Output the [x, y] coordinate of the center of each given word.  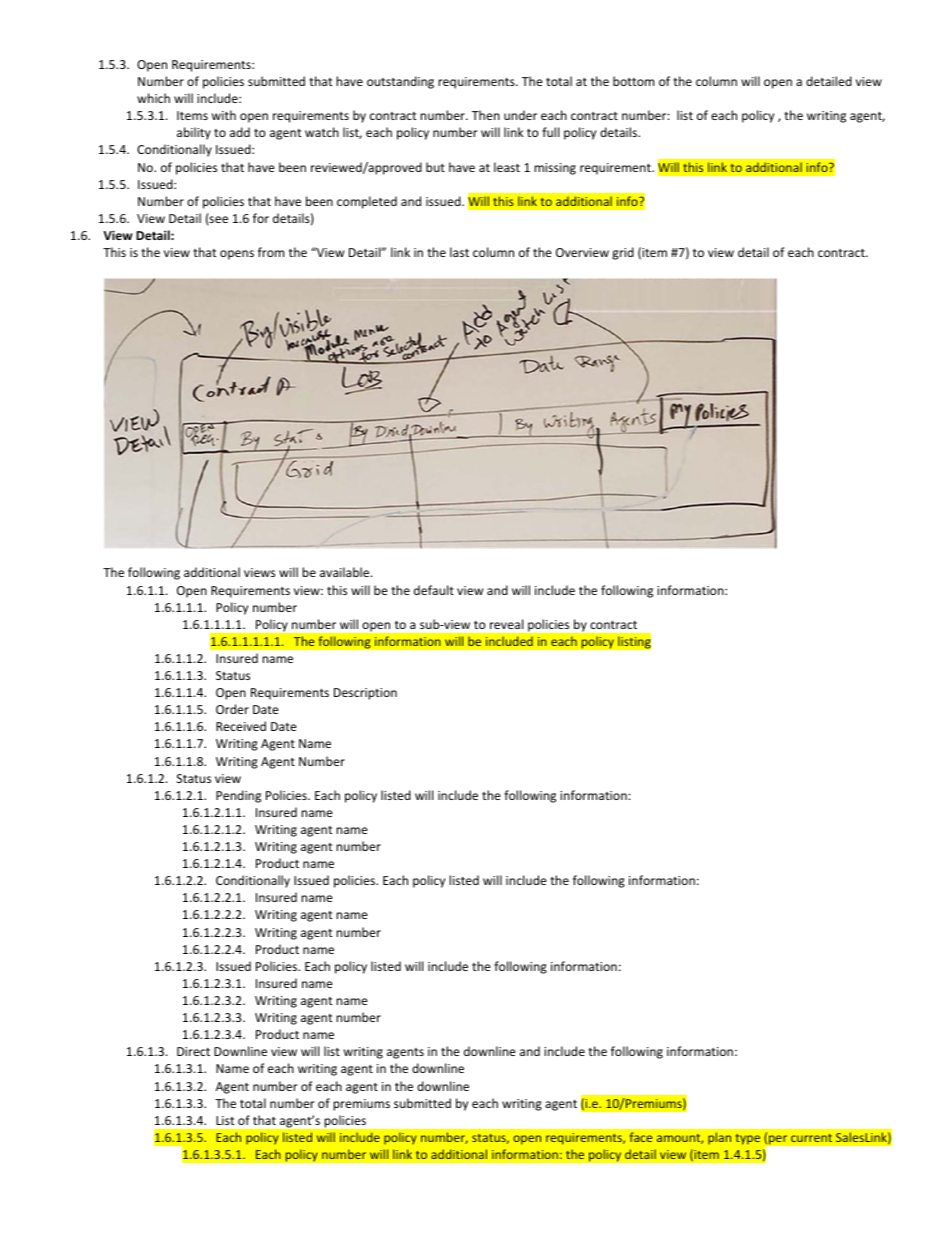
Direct [193, 1051]
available [346, 572]
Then [486, 115]
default [434, 590]
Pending [238, 796]
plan [719, 1138]
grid [623, 253]
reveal [506, 624]
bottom [633, 81]
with [224, 115]
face [641, 1137]
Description [365, 694]
